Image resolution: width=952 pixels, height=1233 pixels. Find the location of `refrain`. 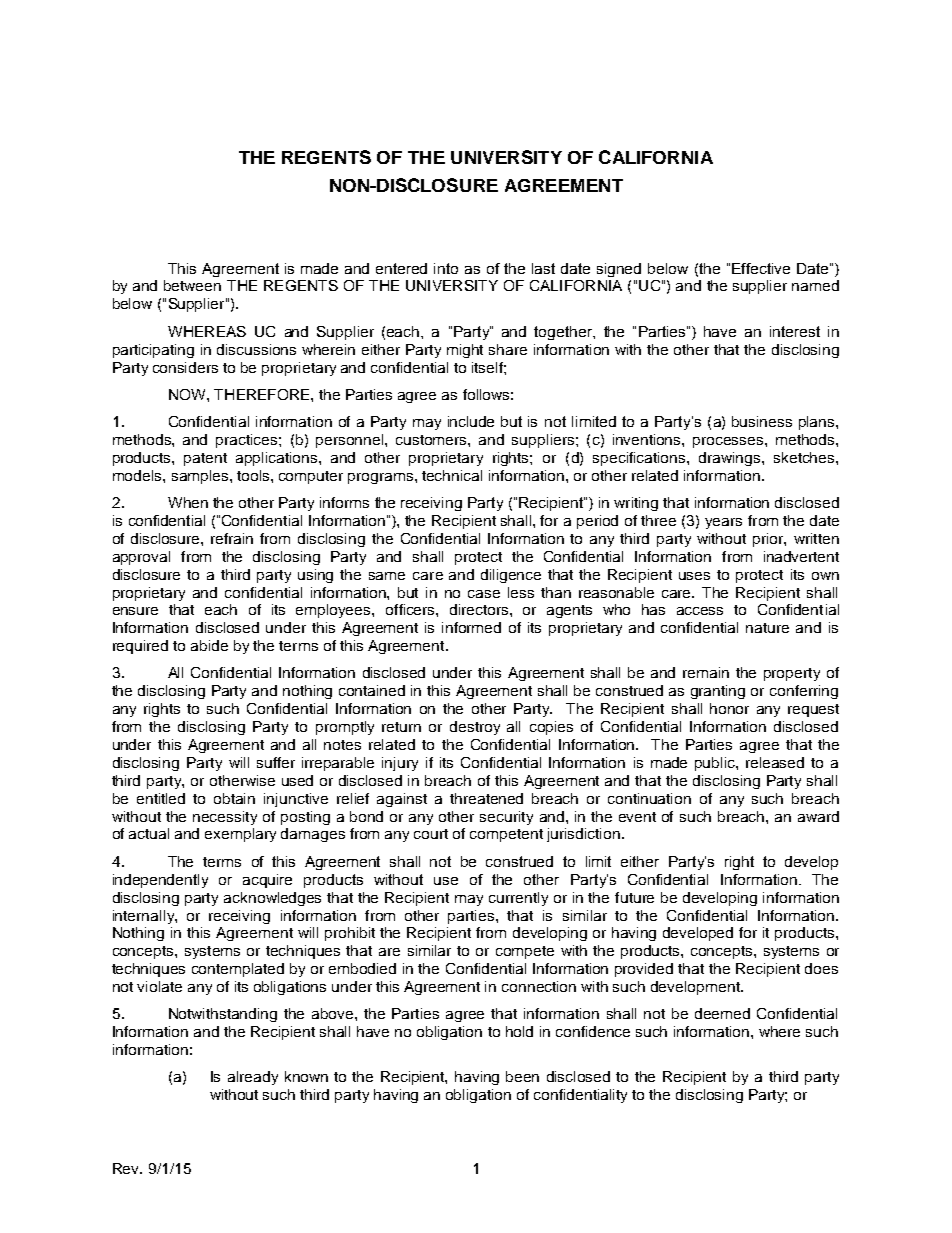

refrain is located at coordinates (232, 538).
